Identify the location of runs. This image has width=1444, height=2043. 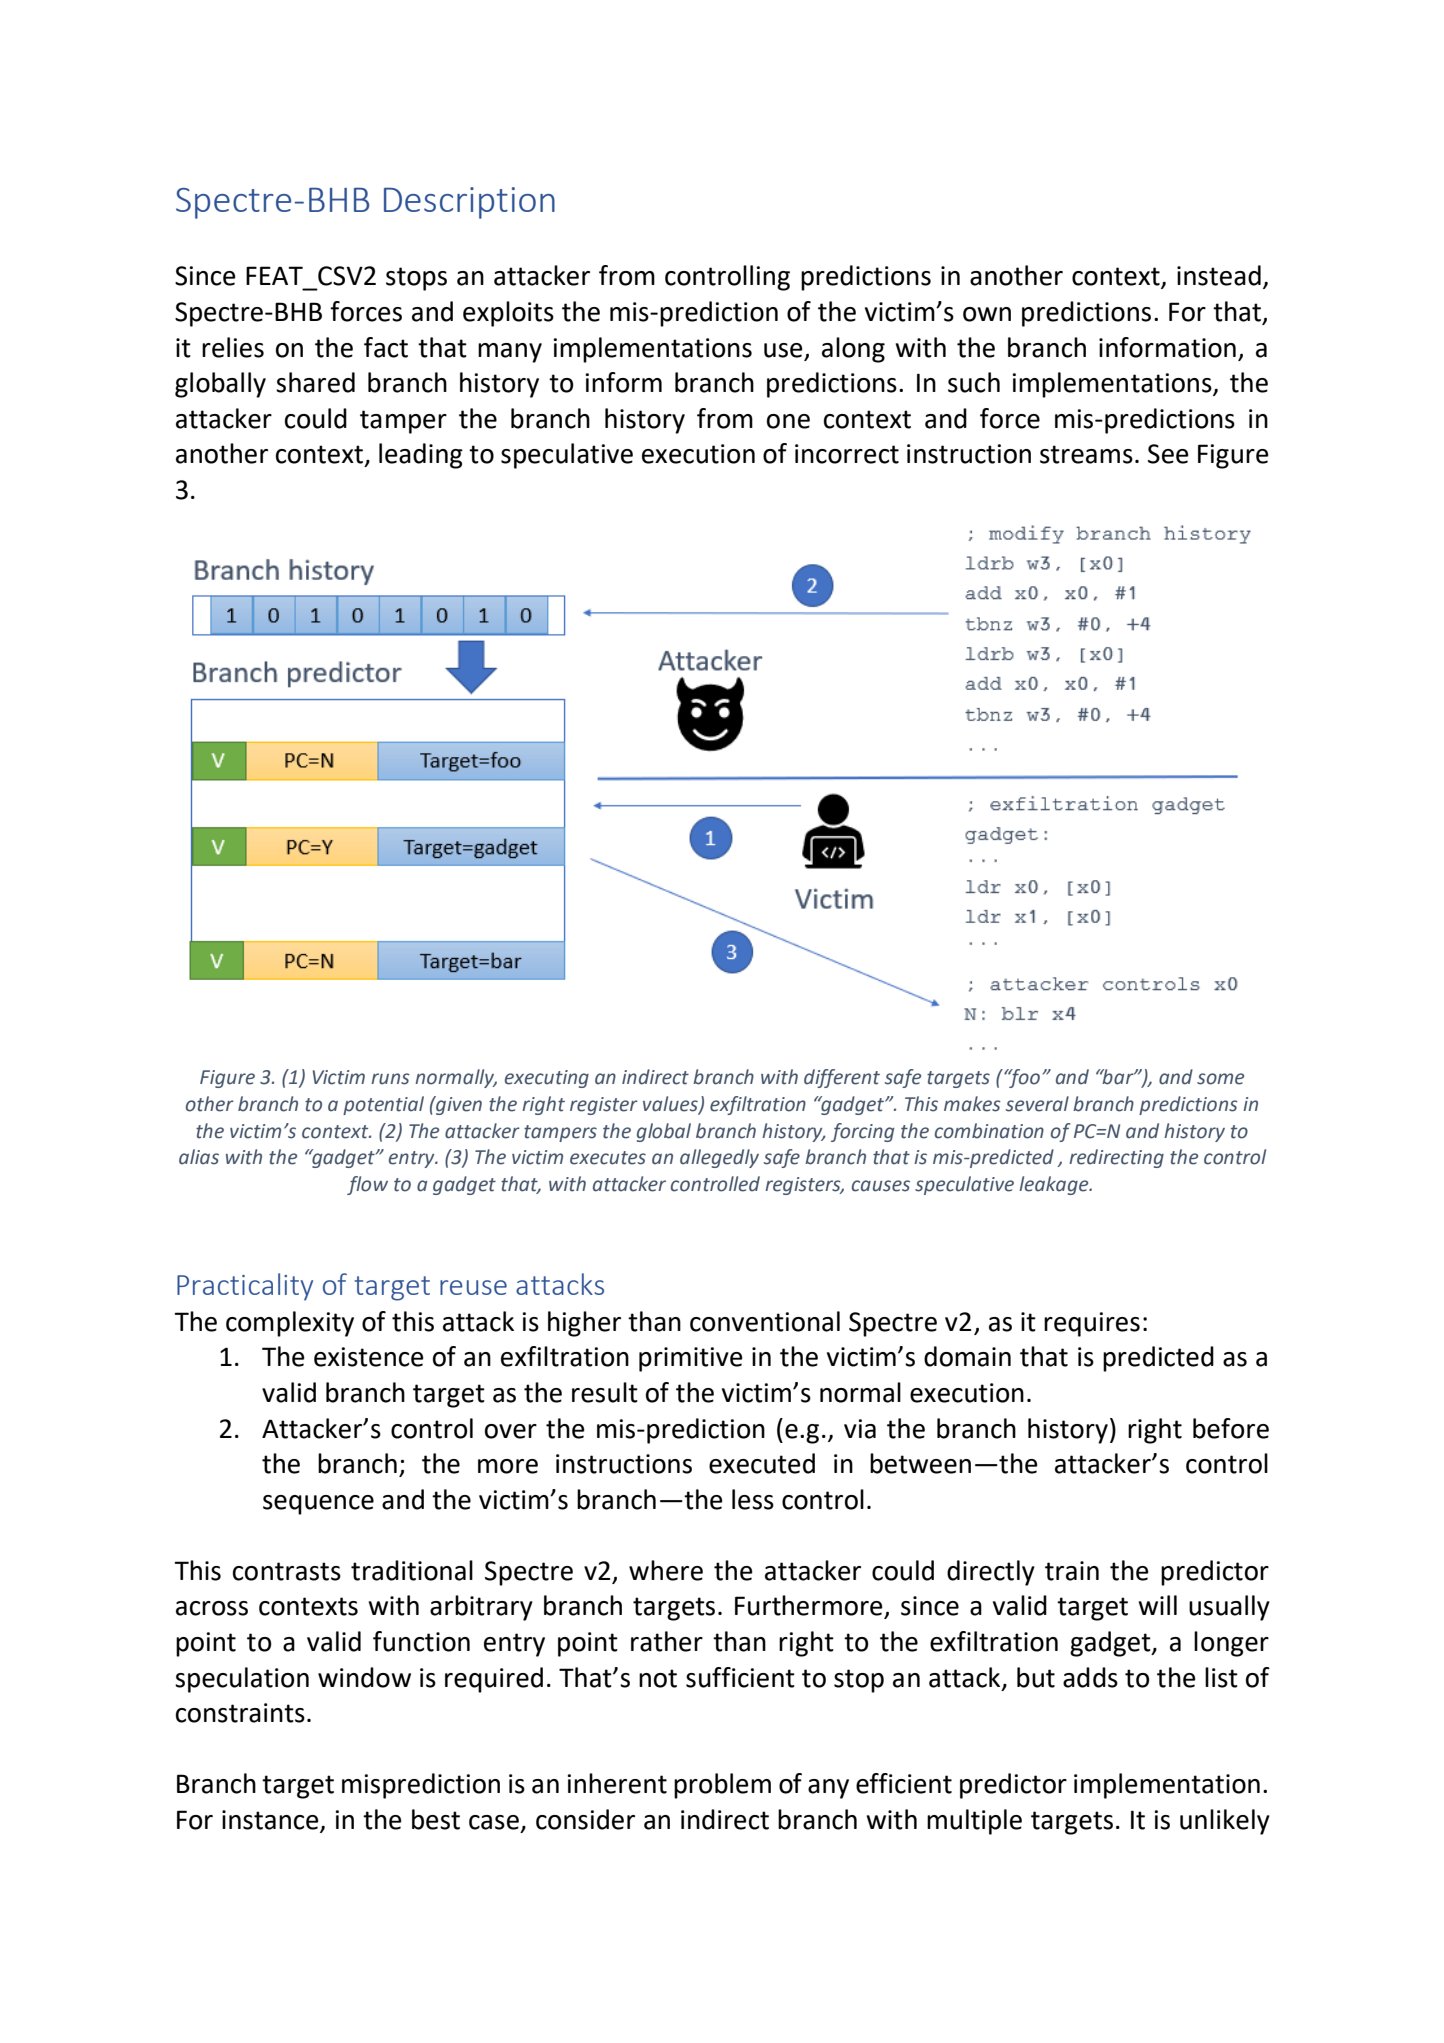
(390, 1079).
